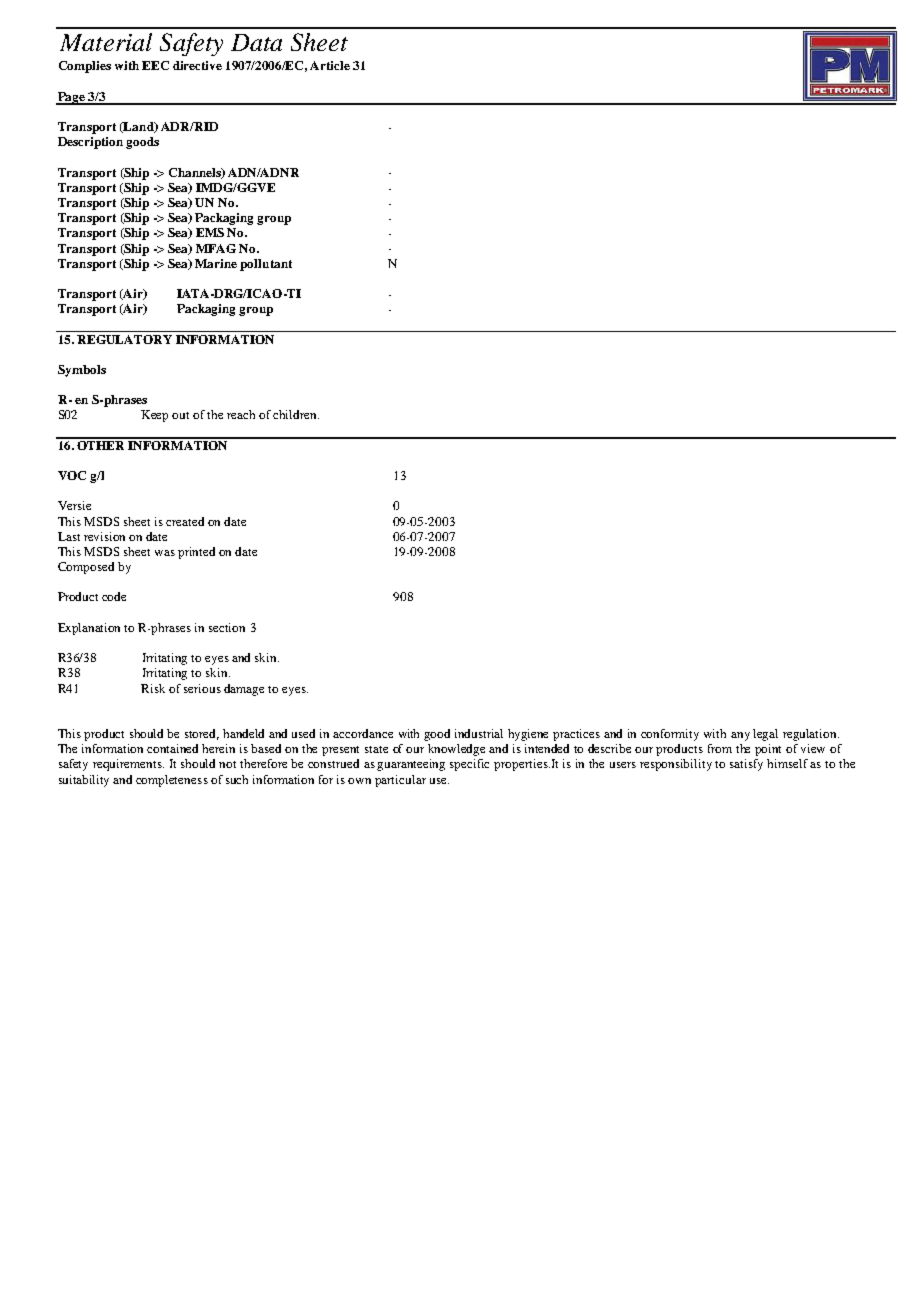 The height and width of the image is (1308, 924). I want to click on pollutant, so click(266, 265).
